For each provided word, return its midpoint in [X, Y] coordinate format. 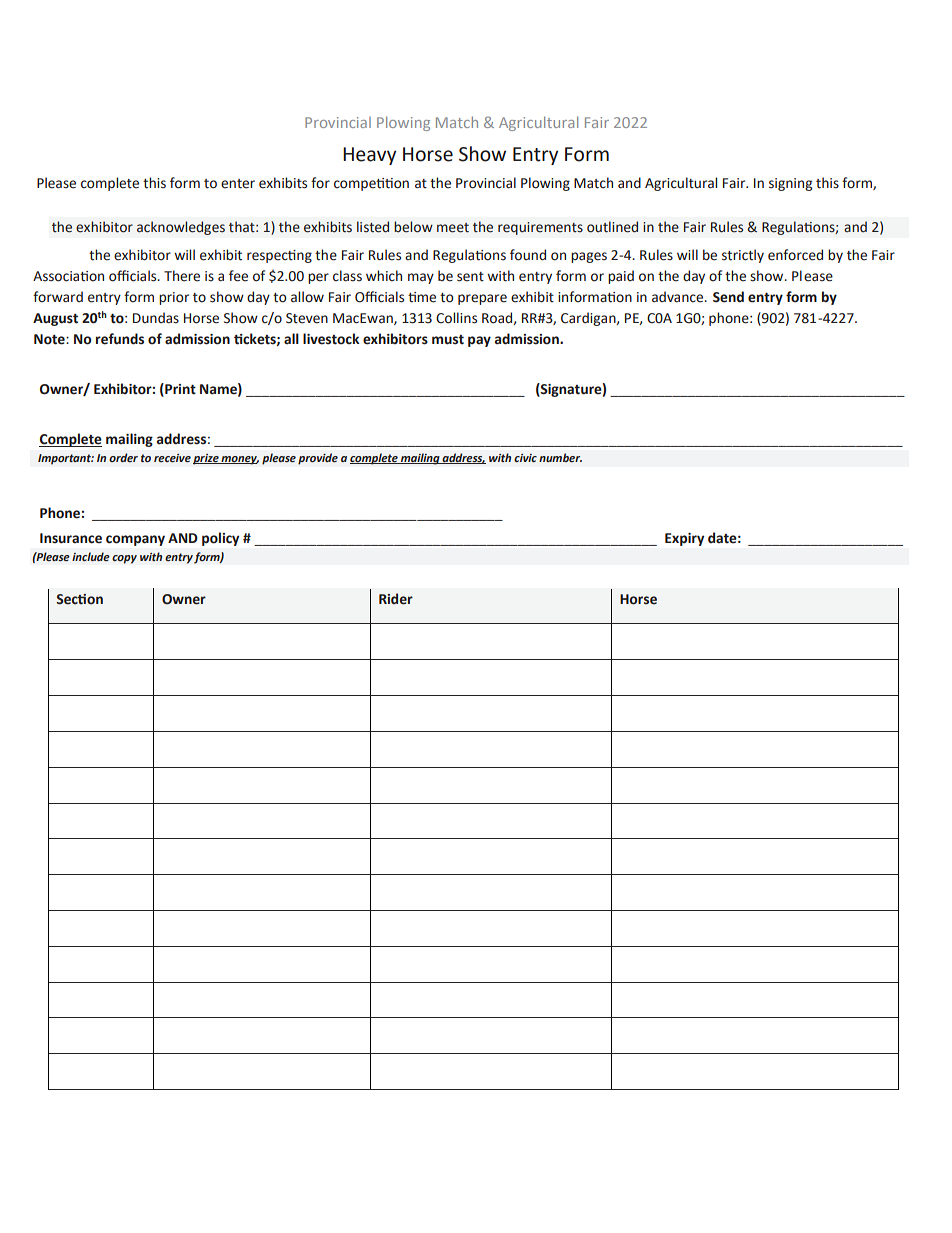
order [123, 457]
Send [728, 297]
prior [174, 298]
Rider [396, 599]
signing [790, 184]
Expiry [684, 539]
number [560, 457]
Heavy [369, 156]
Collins [456, 318]
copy [124, 559]
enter [238, 184]
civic [525, 458]
